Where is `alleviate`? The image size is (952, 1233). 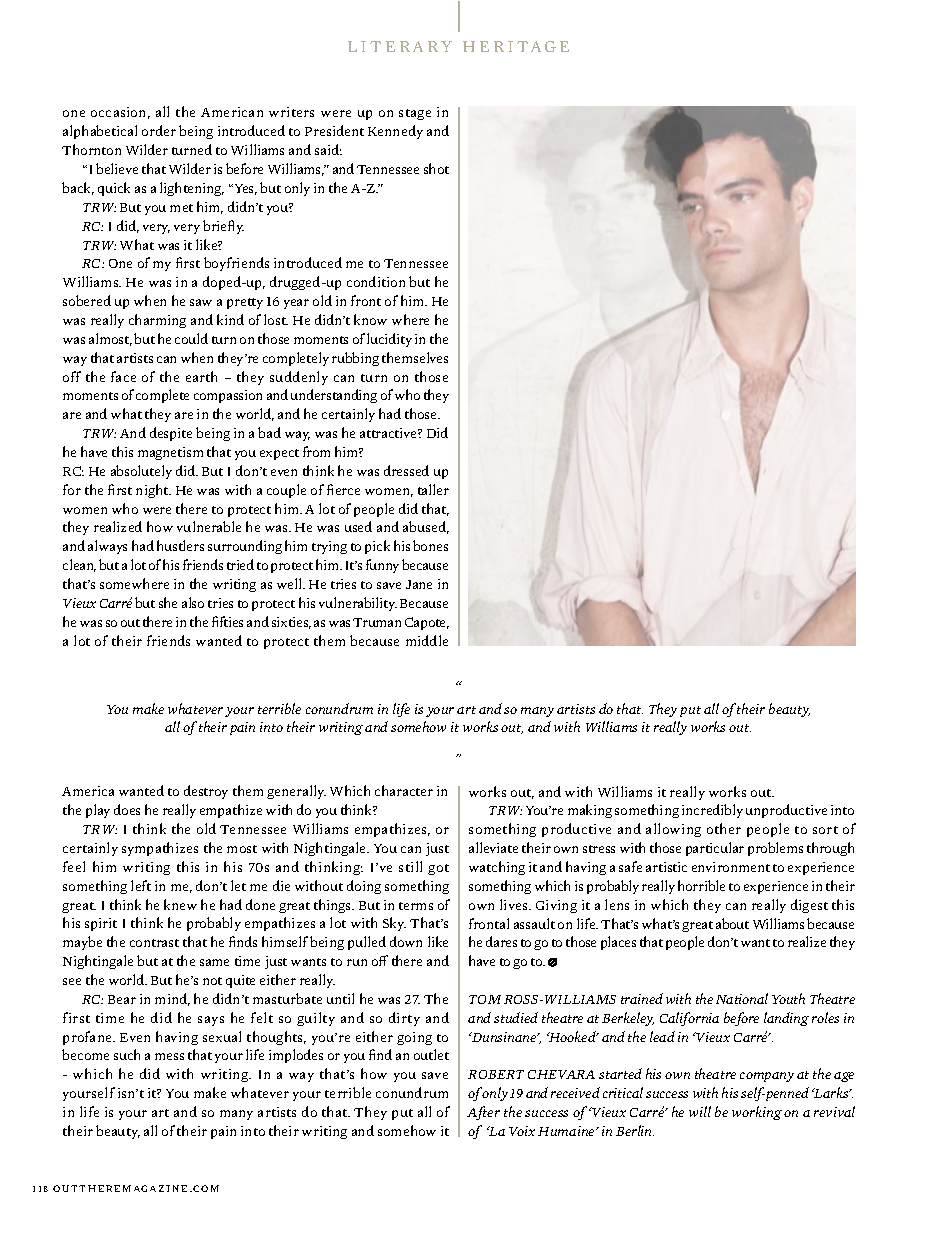
alleviate is located at coordinates (493, 847).
